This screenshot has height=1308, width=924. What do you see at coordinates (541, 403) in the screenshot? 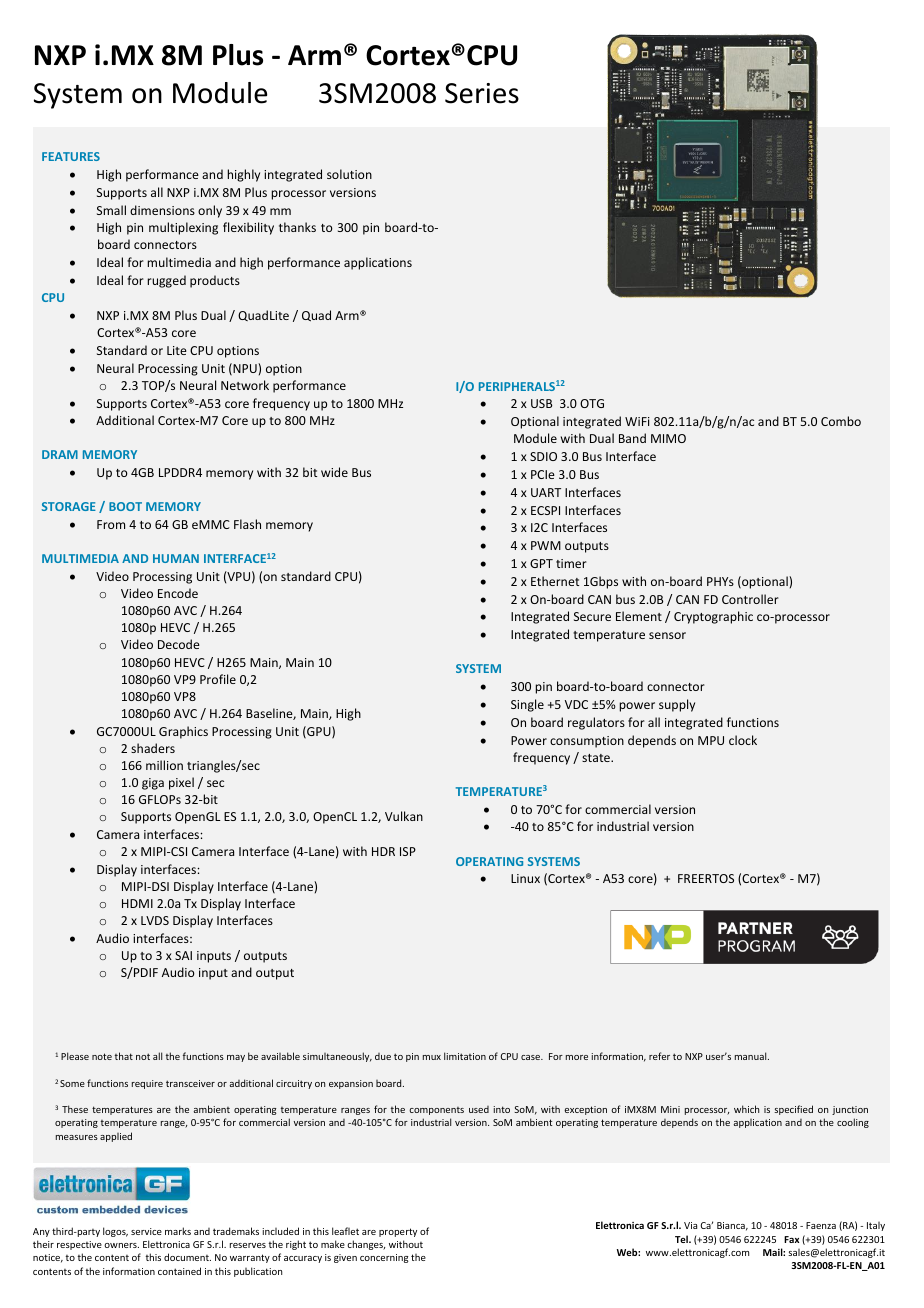
I see `USB` at bounding box center [541, 403].
